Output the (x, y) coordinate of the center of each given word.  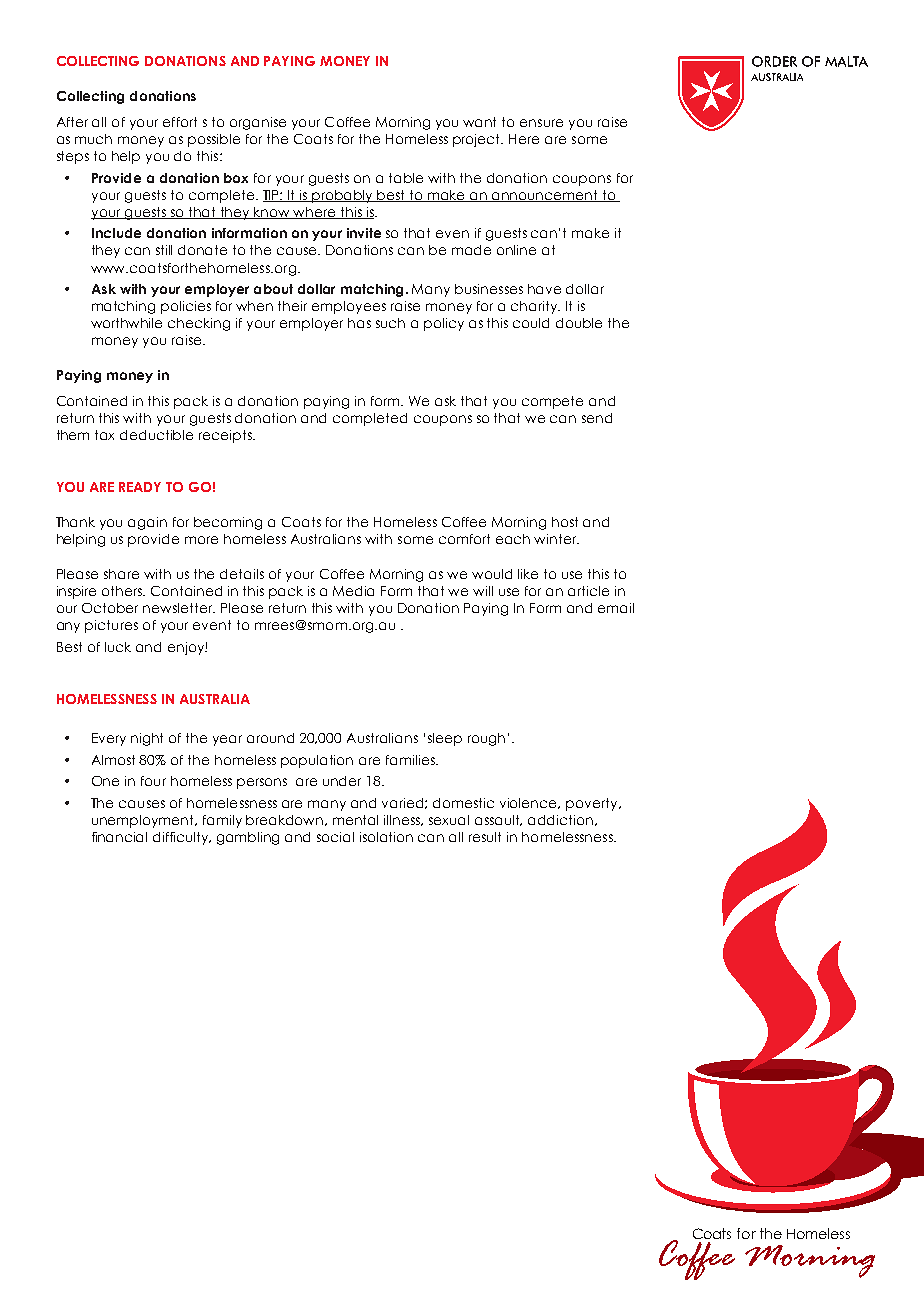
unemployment (144, 821)
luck (118, 647)
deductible (156, 435)
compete (552, 402)
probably (343, 196)
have (544, 289)
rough (486, 739)
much (93, 139)
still (164, 250)
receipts (226, 436)
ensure (541, 123)
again (147, 523)
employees (349, 307)
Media (353, 591)
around (270, 738)
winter (556, 539)
